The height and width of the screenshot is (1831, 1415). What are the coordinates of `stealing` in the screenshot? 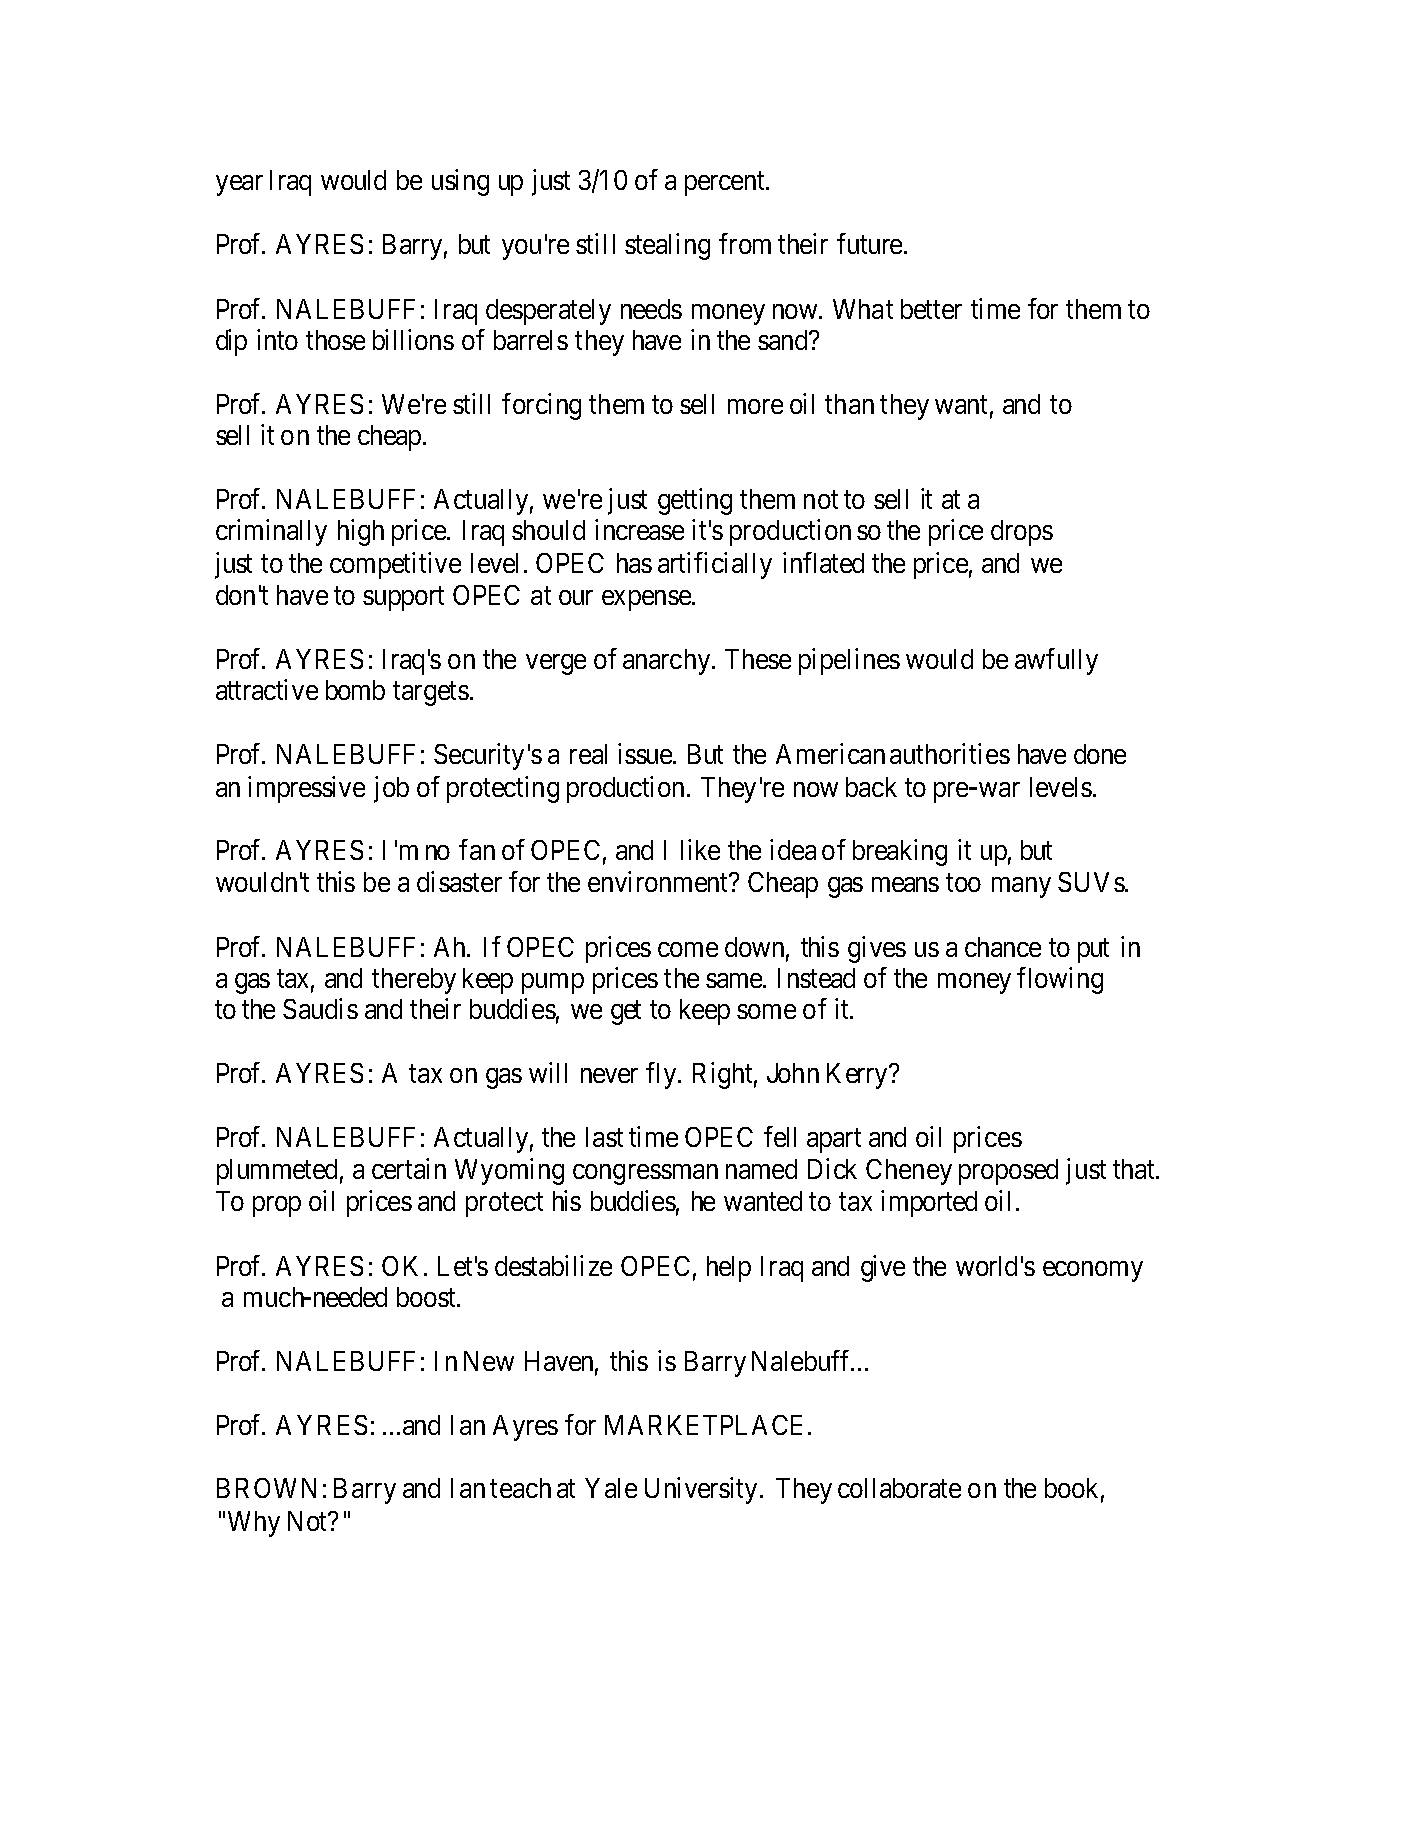 It's located at (667, 246).
